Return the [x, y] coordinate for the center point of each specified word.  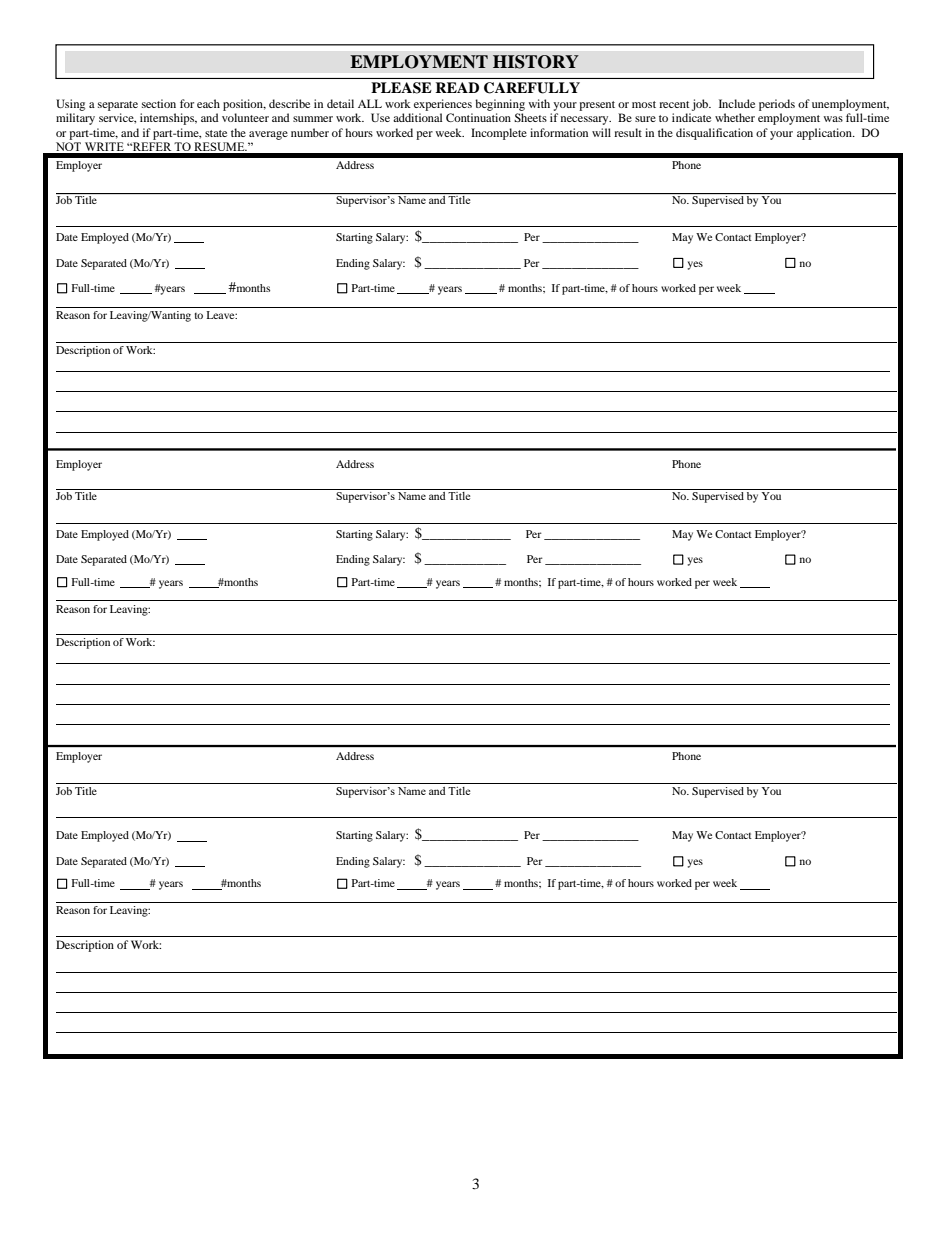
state [216, 133]
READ [457, 87]
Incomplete [499, 134]
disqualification [714, 134]
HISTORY [536, 62]
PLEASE [401, 88]
